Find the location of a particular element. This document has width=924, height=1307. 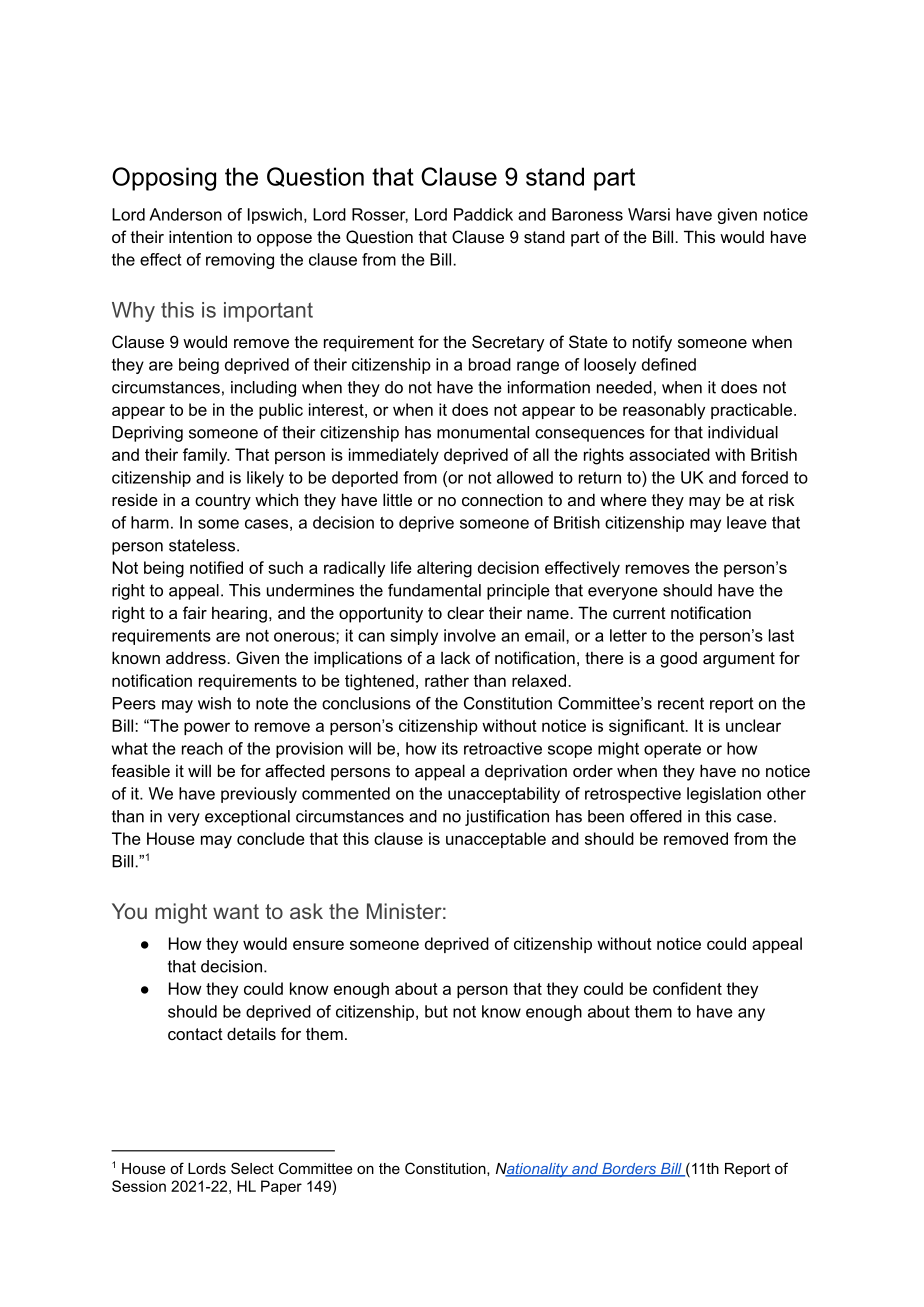

Warsi is located at coordinates (649, 214).
